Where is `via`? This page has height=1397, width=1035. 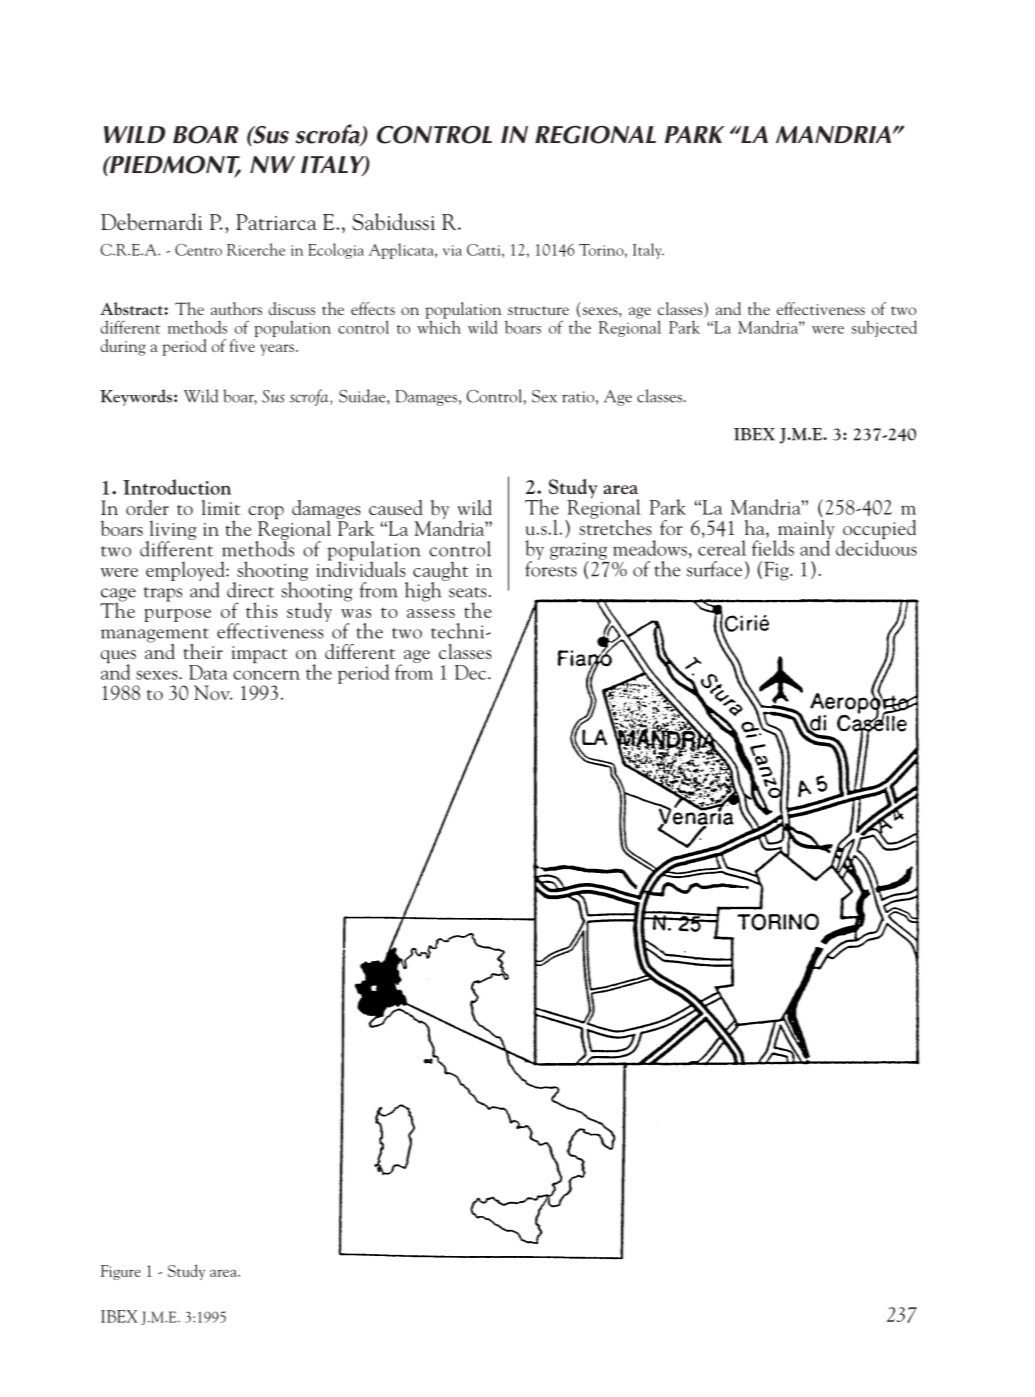 via is located at coordinates (452, 250).
